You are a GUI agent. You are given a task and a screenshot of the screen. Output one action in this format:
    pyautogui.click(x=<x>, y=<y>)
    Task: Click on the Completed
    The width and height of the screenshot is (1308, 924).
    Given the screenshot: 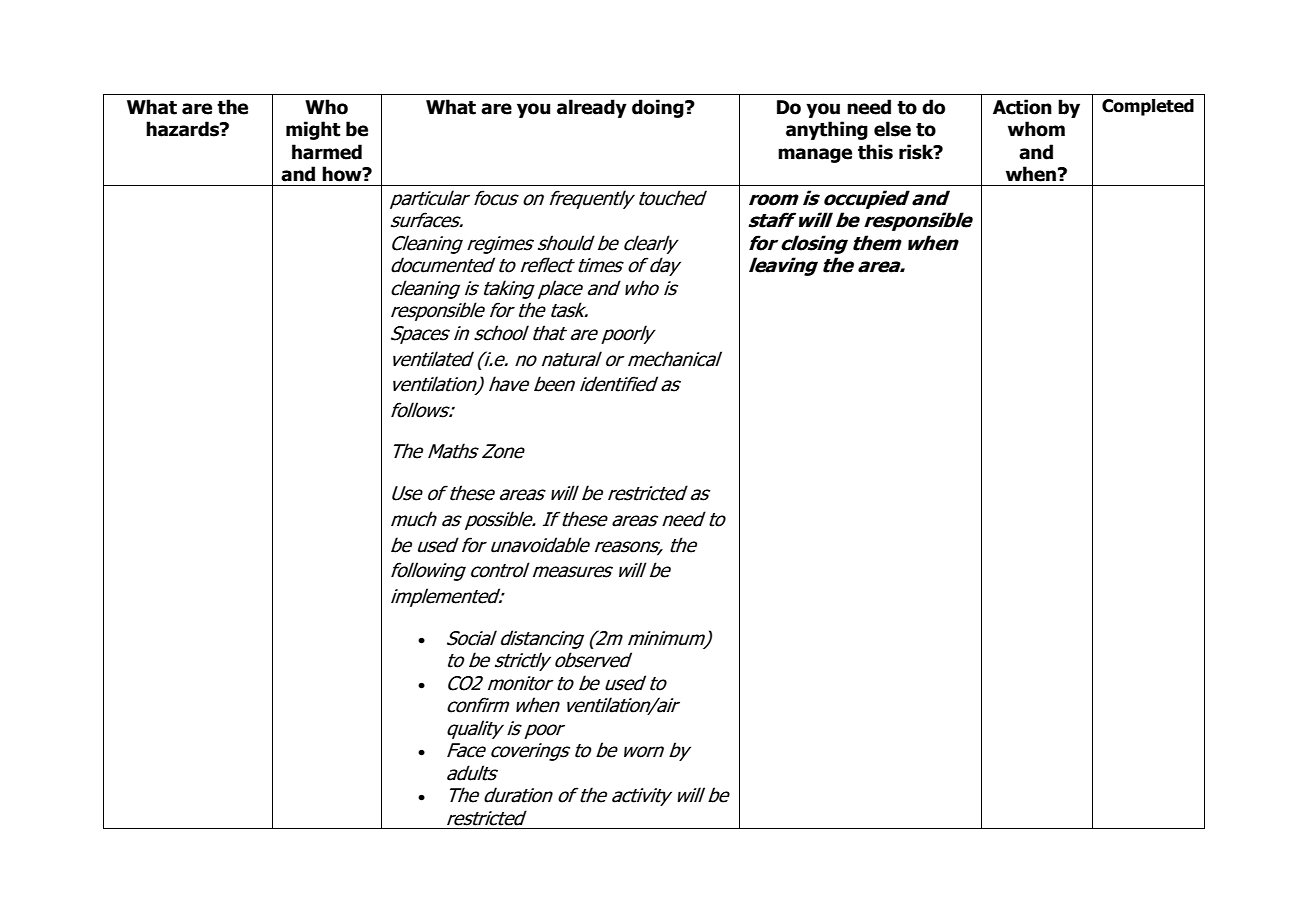 What is the action you would take?
    pyautogui.click(x=1148, y=107)
